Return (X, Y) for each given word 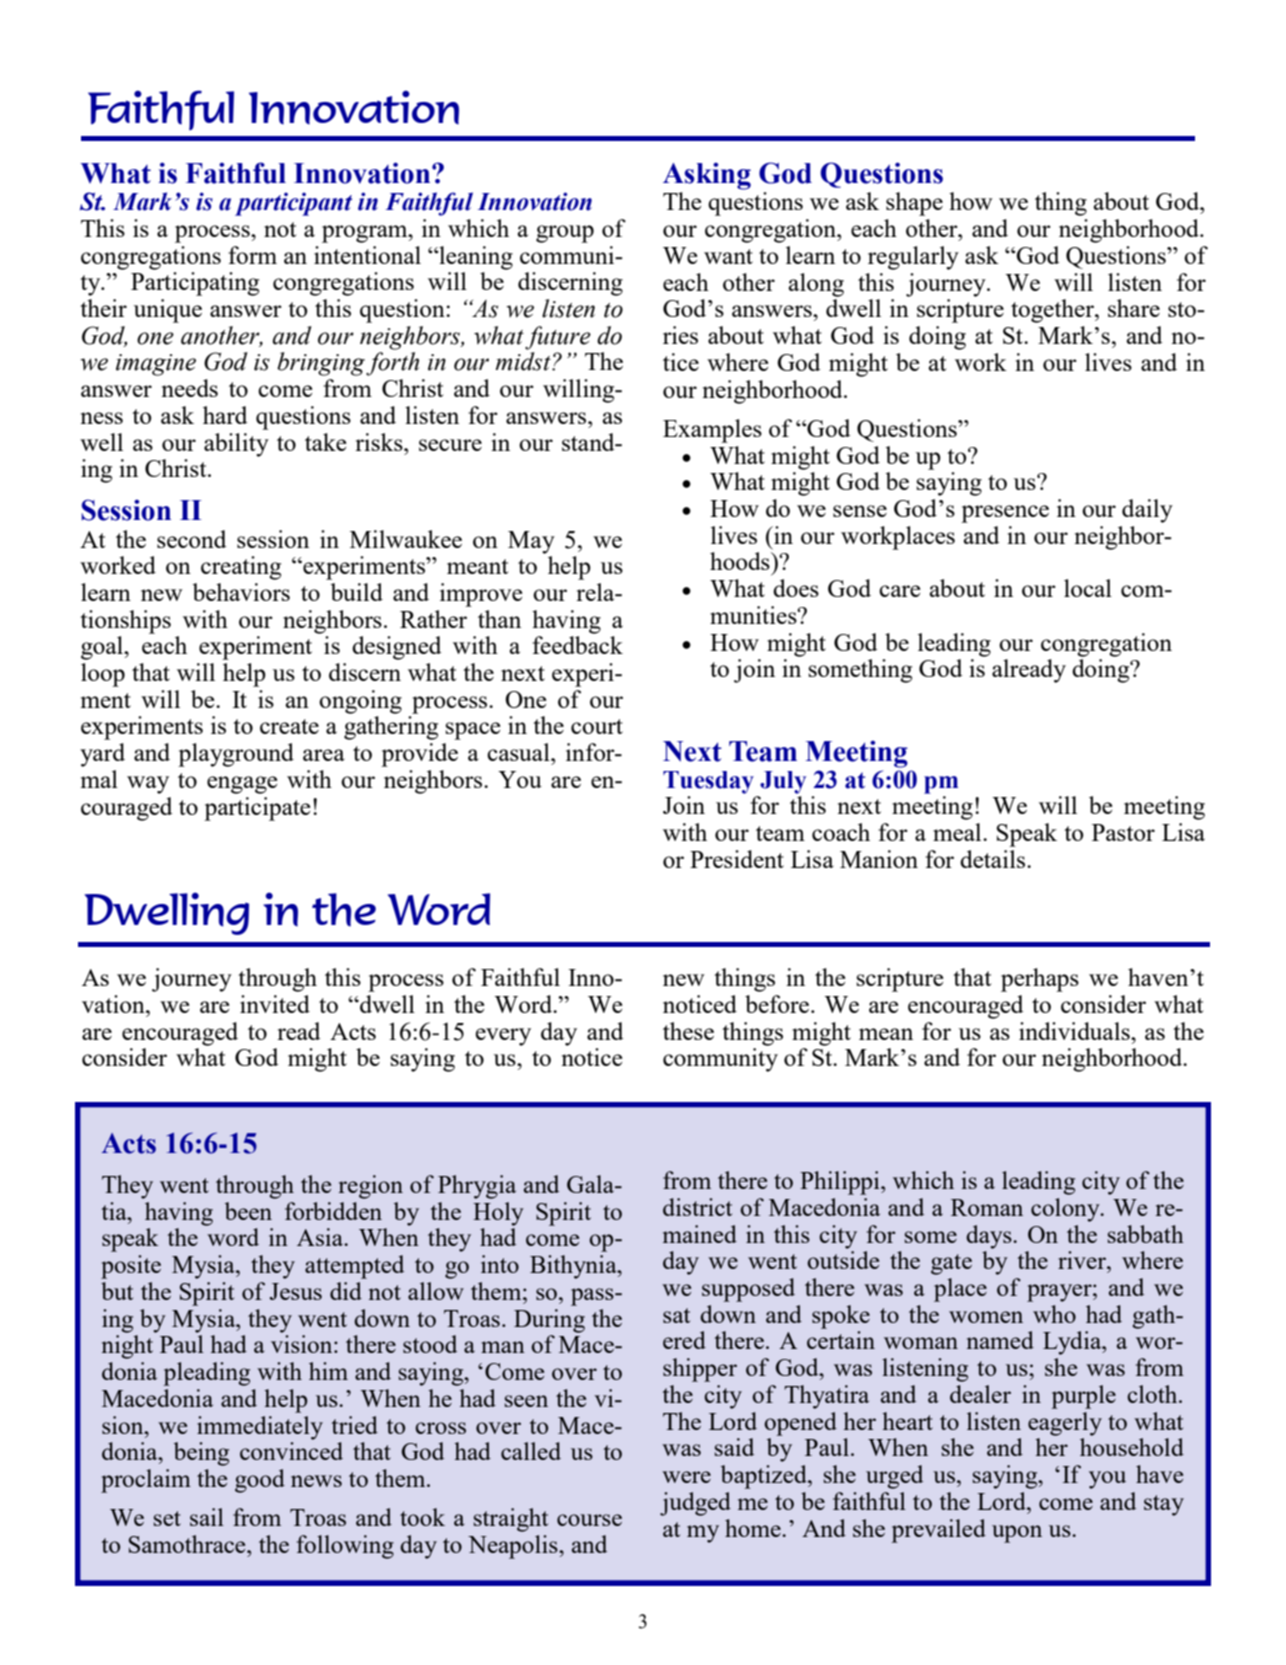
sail (207, 1517)
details (994, 859)
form (252, 255)
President (737, 859)
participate (257, 809)
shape (914, 204)
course (589, 1520)
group (565, 234)
